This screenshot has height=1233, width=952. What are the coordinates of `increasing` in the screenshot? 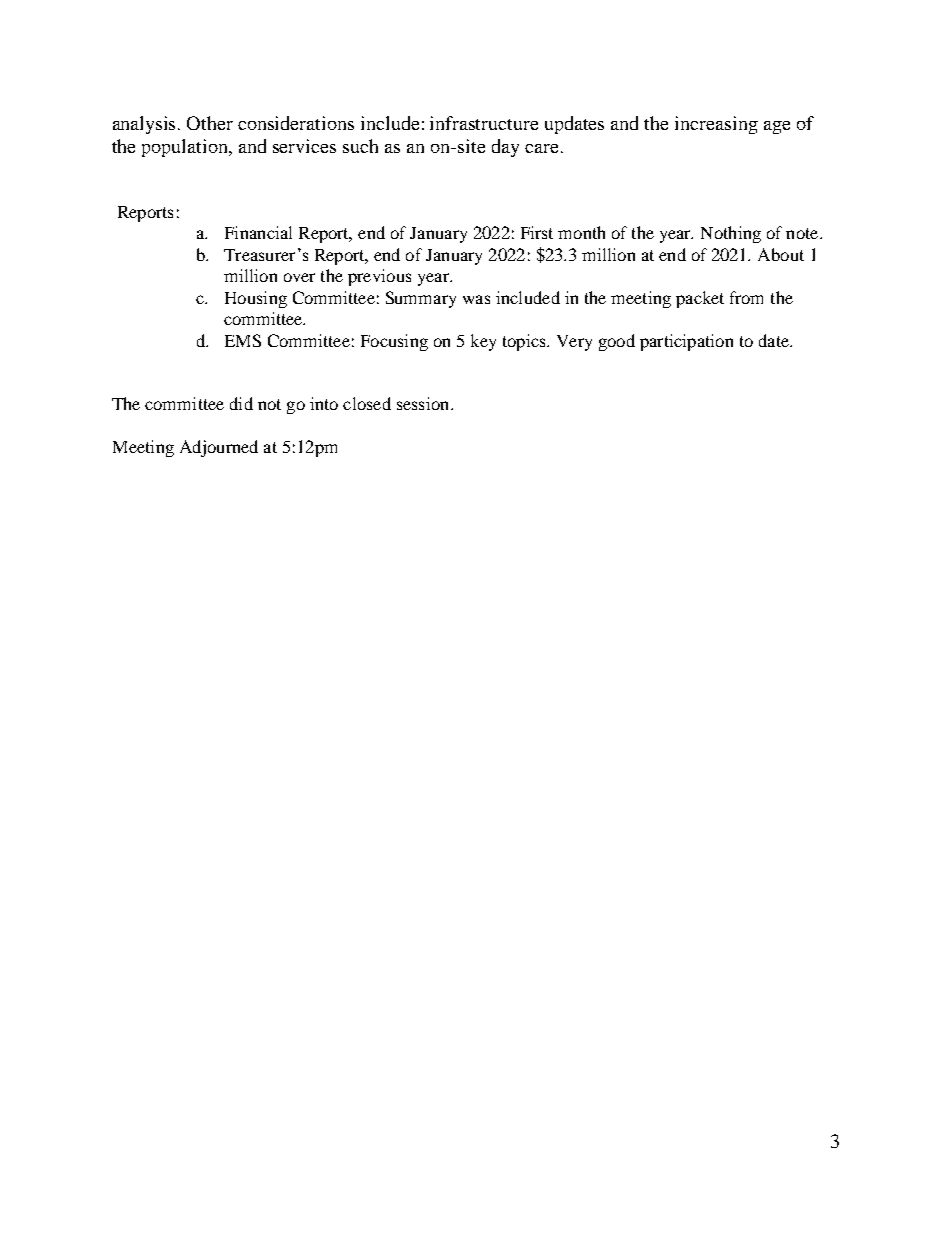 It's located at (716, 125).
